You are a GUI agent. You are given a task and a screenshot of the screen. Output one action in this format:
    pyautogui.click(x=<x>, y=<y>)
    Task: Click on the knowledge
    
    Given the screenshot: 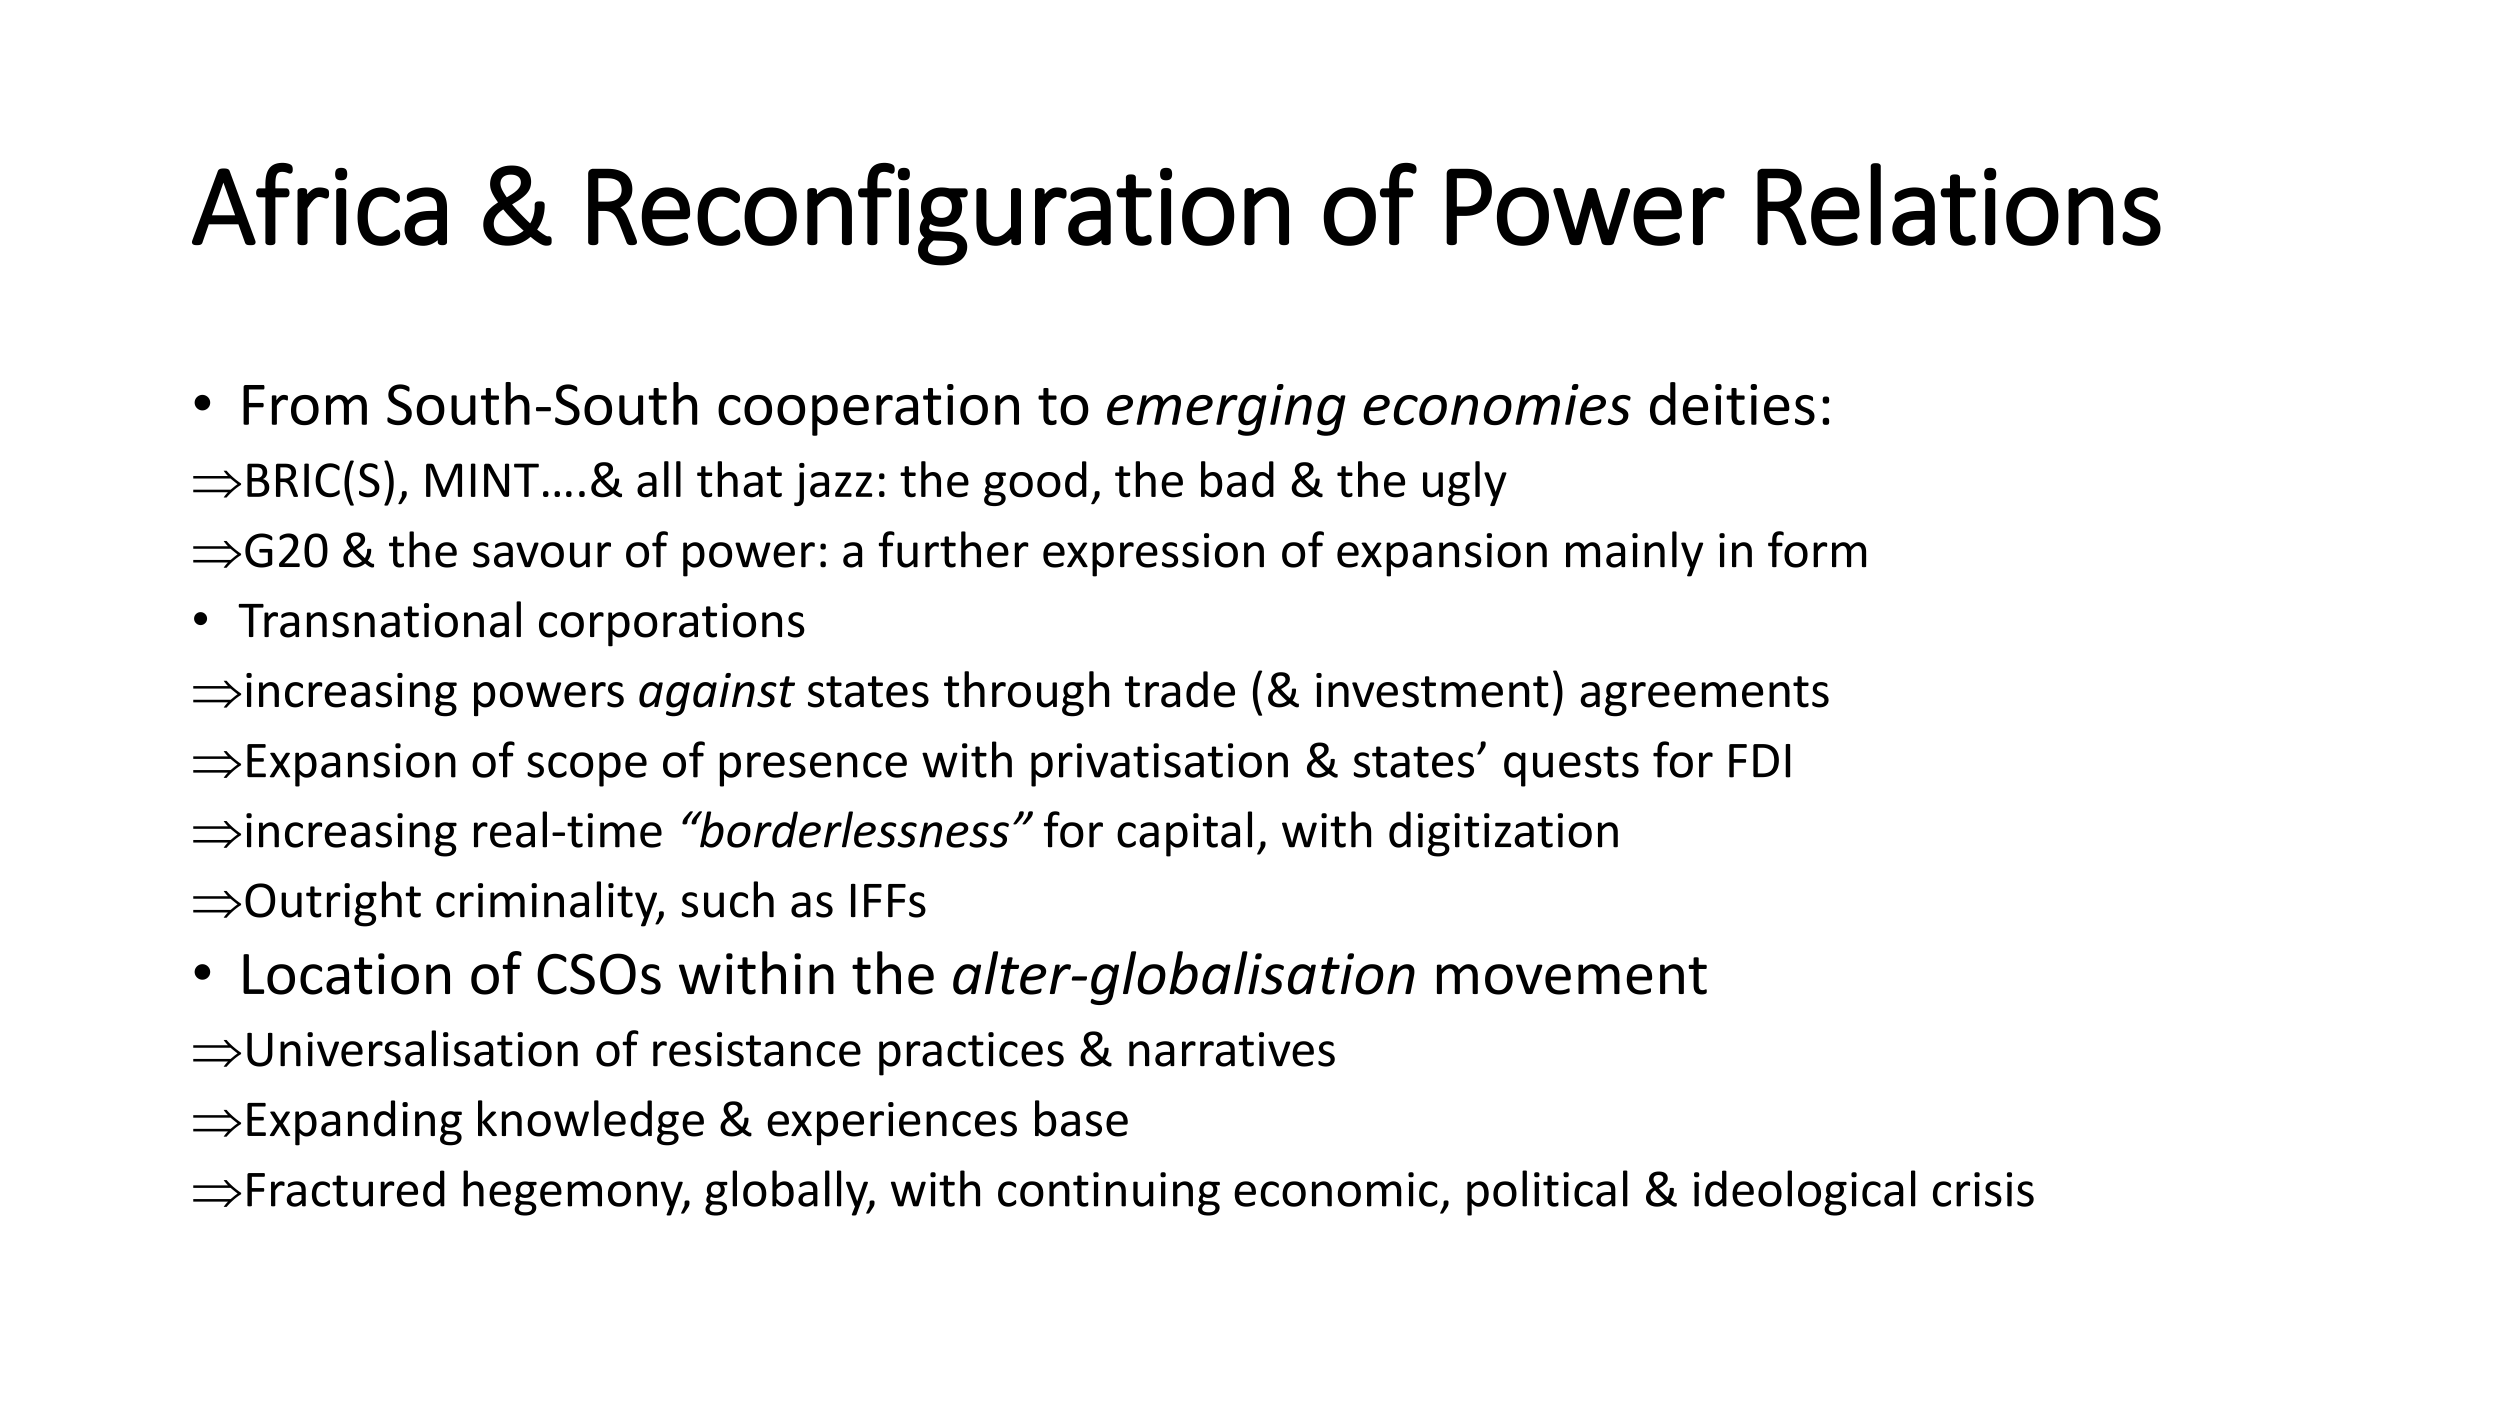 What is the action you would take?
    pyautogui.click(x=591, y=1123)
